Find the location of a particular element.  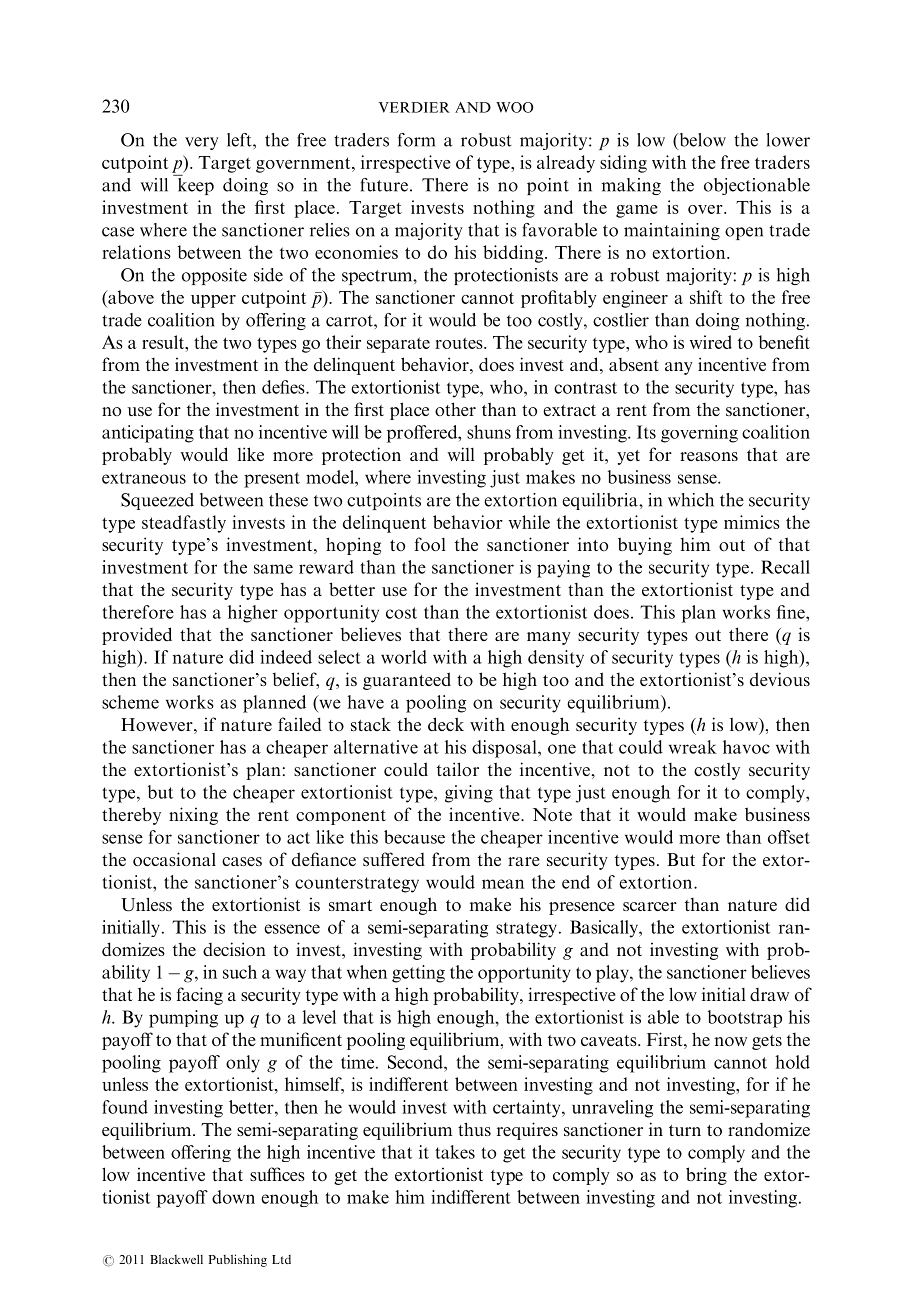

below is located at coordinates (701, 140).
